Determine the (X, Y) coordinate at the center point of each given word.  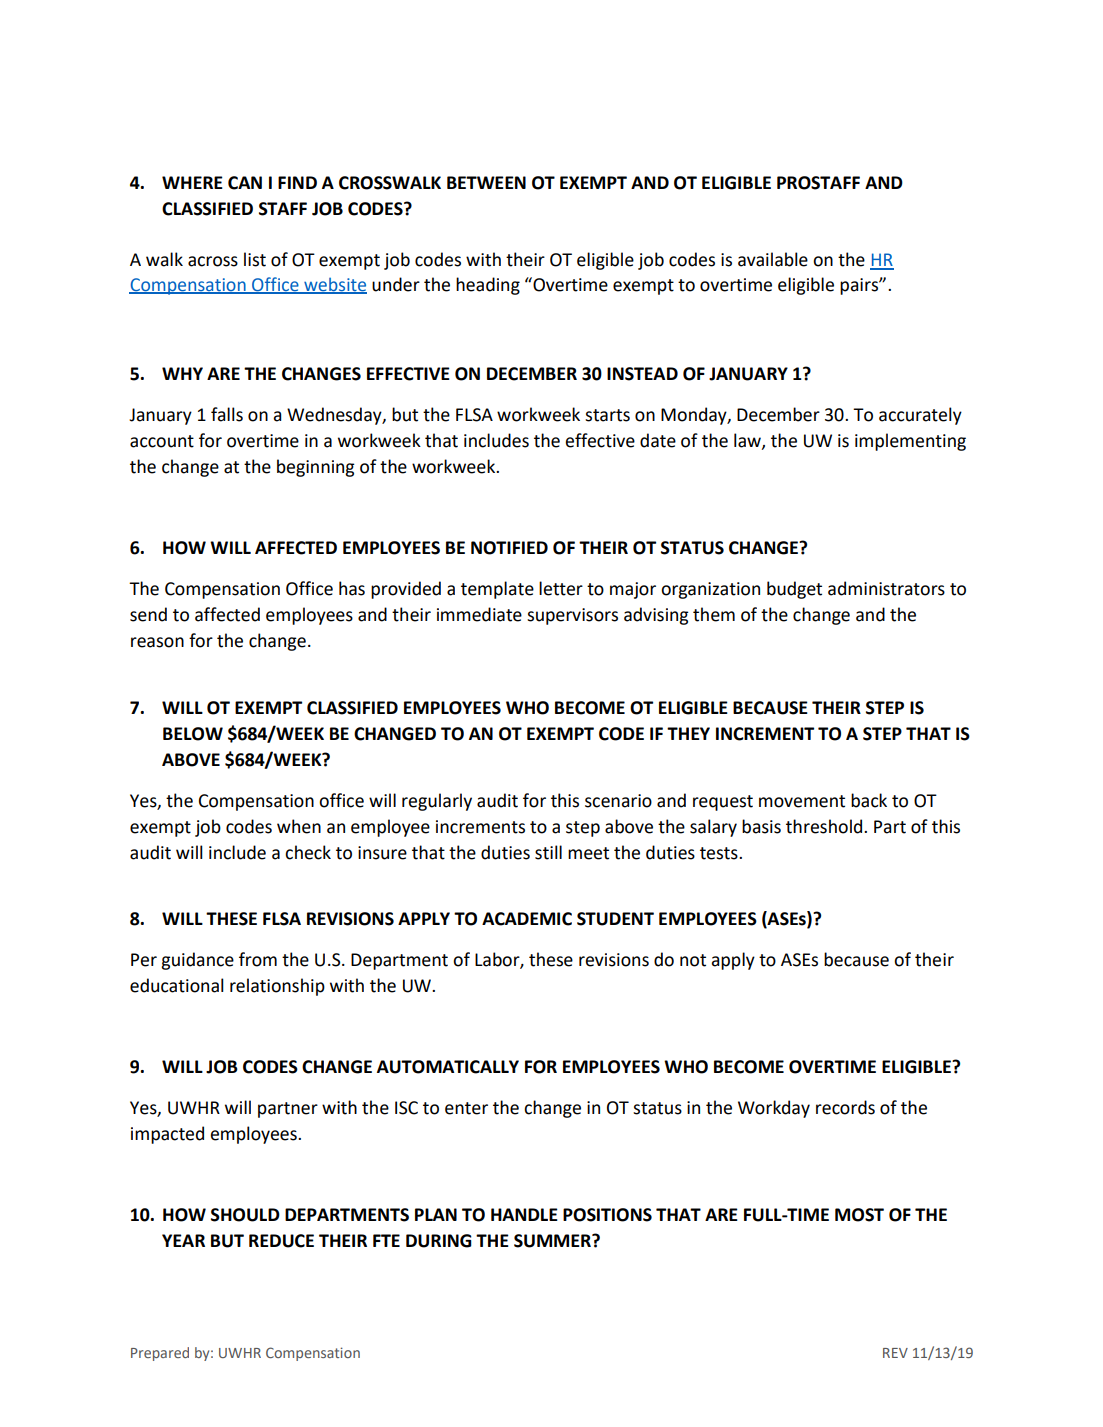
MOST (859, 1215)
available (773, 259)
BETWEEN (486, 182)
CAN (245, 183)
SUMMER (553, 1241)
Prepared (160, 1354)
